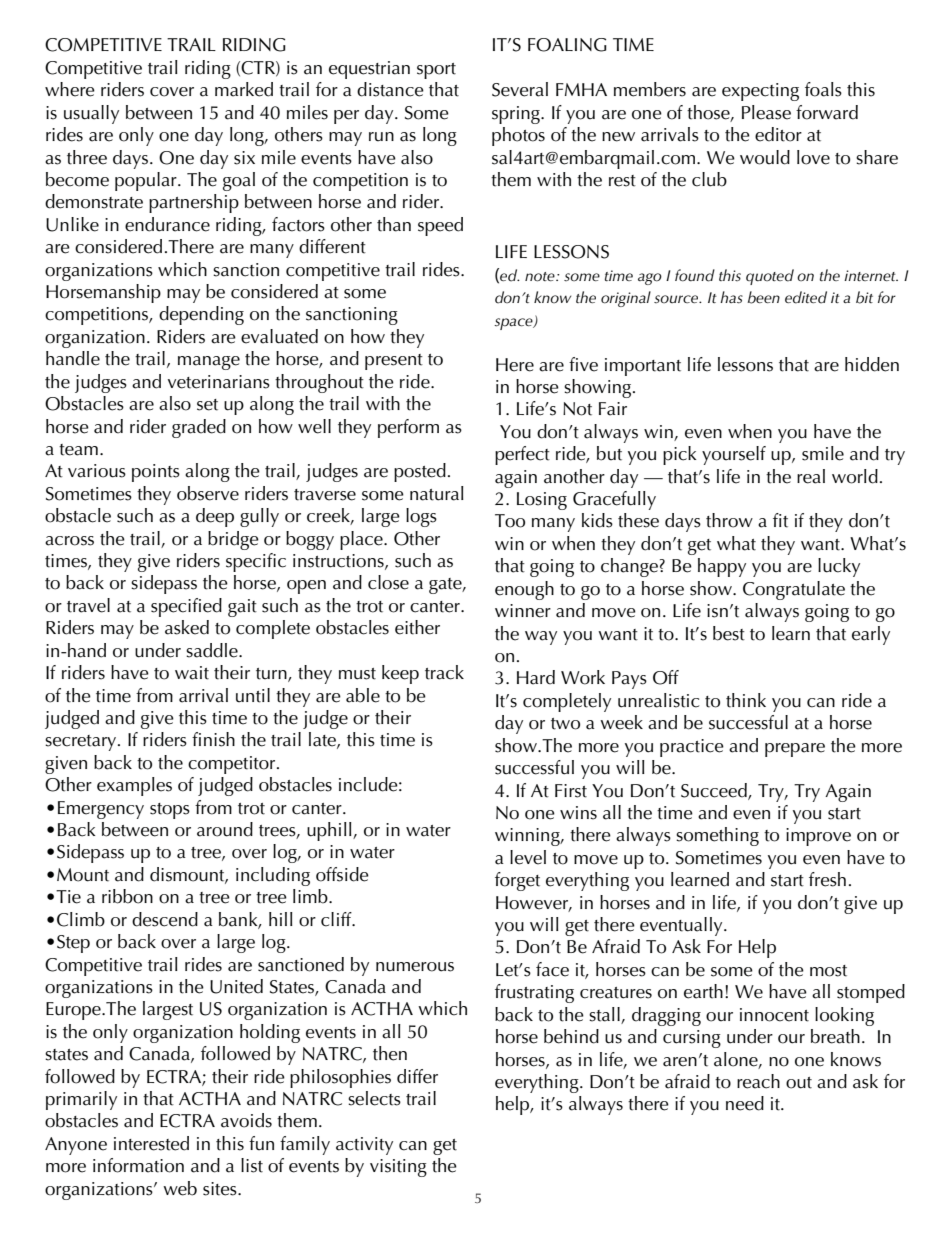 The height and width of the screenshot is (1233, 952). Describe the element at coordinates (138, 1165) in the screenshot. I see `information` at that location.
